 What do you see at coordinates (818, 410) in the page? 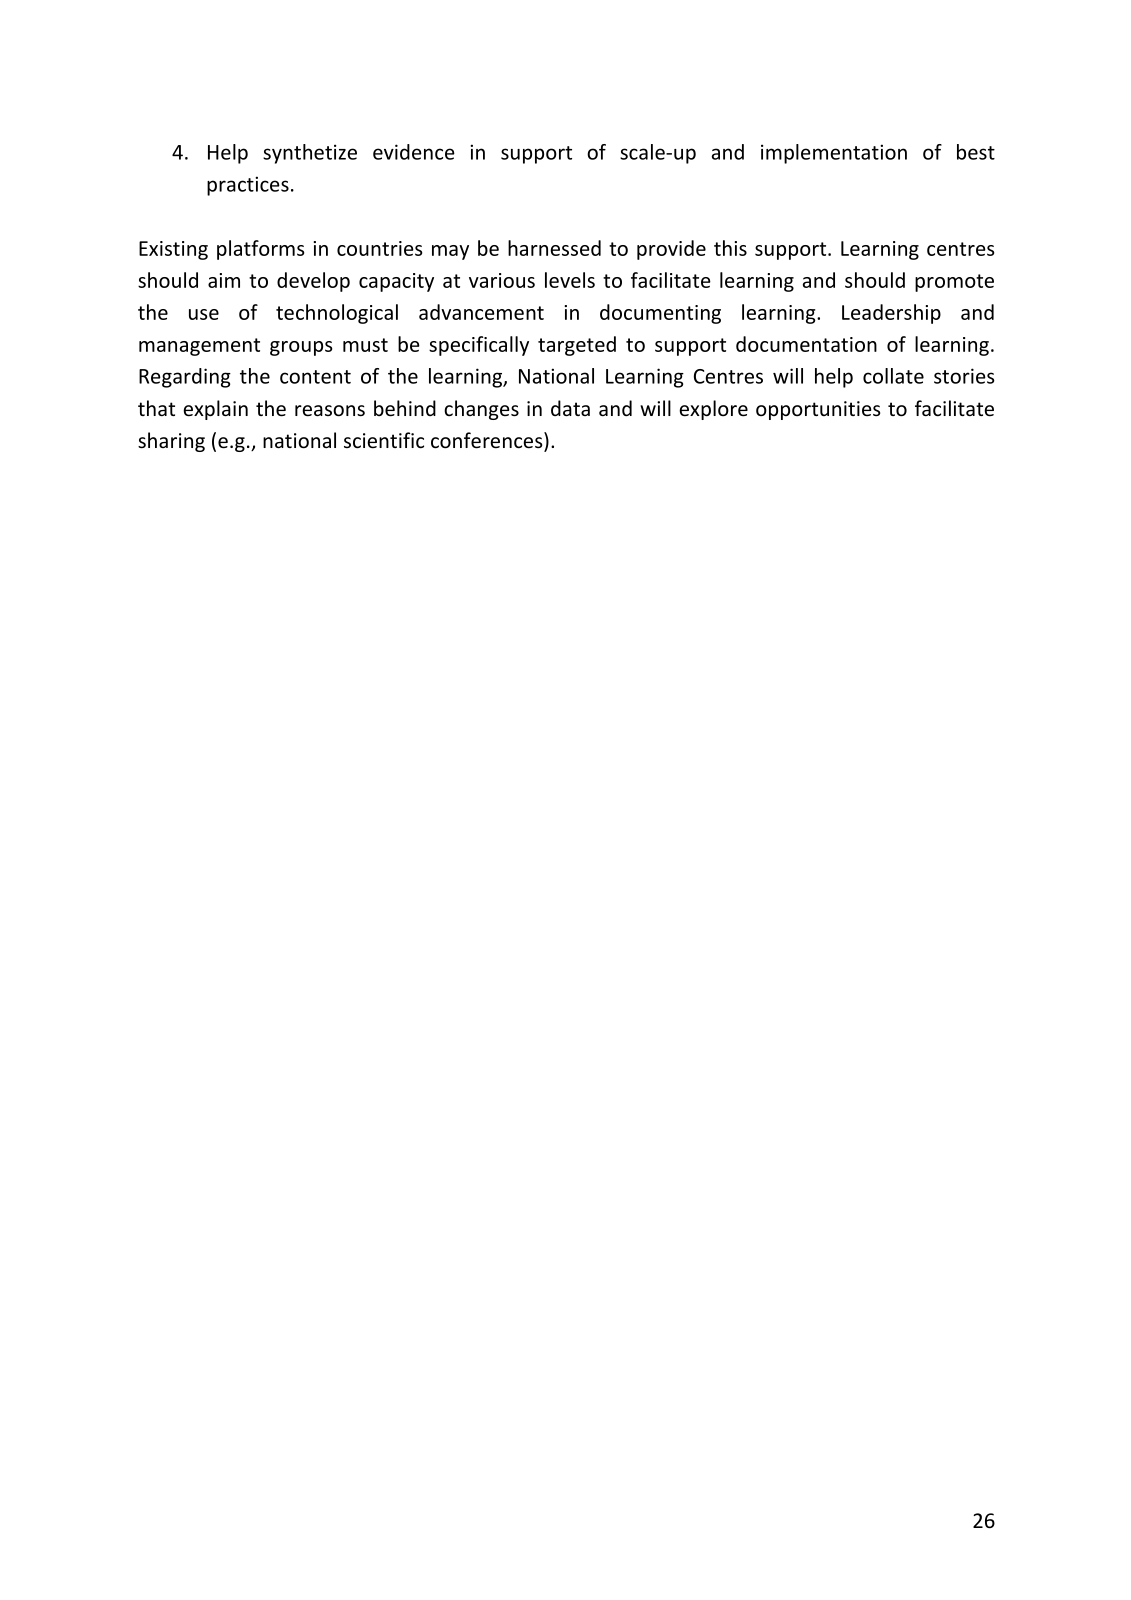
I see `opportunities` at bounding box center [818, 410].
